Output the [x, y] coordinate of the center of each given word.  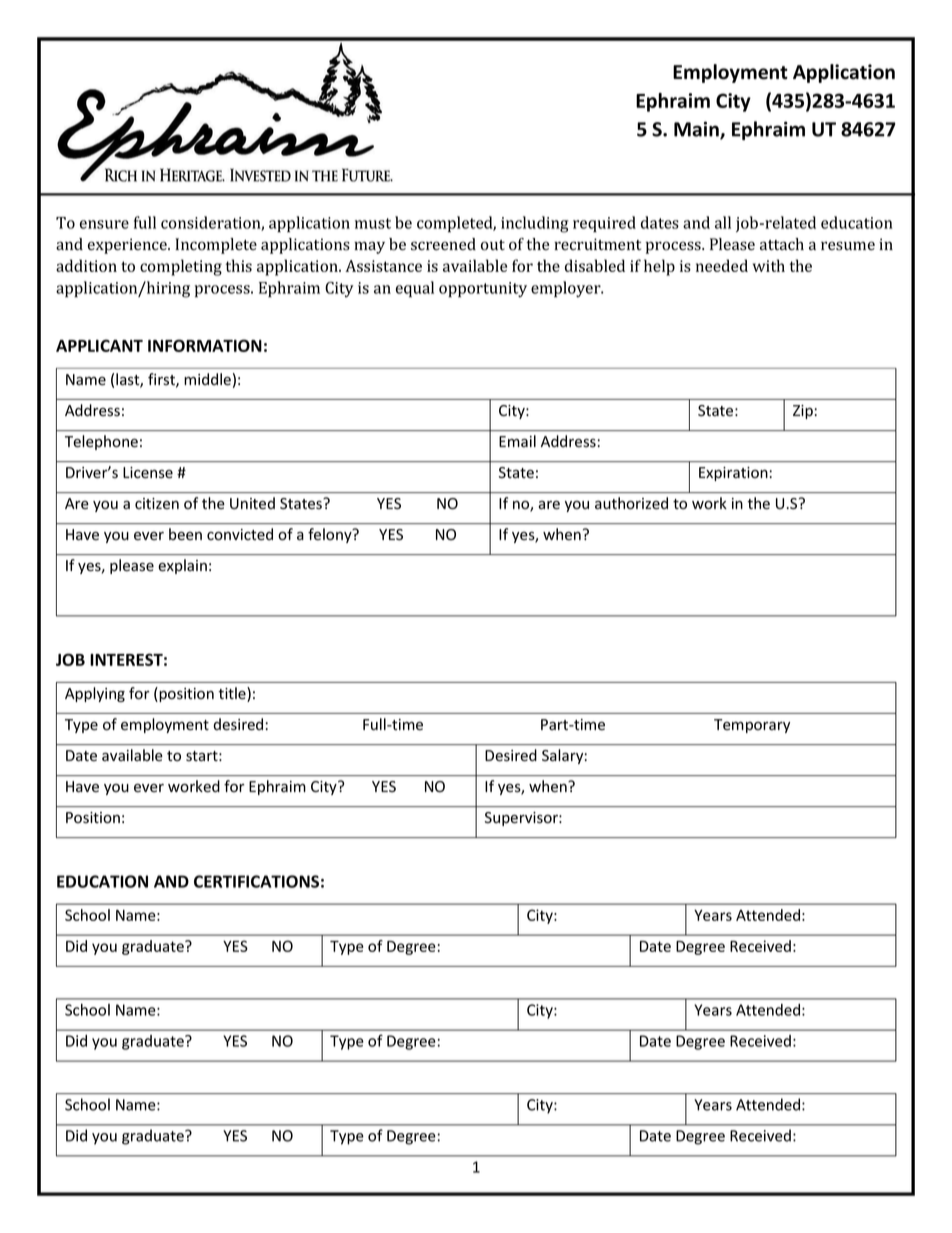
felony [331, 535]
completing [181, 267]
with [769, 265]
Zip [803, 412]
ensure [104, 224]
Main [697, 130]
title [233, 694]
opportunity [483, 290]
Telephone [101, 442]
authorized [631, 503]
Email [517, 441]
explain [182, 566]
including [535, 224]
